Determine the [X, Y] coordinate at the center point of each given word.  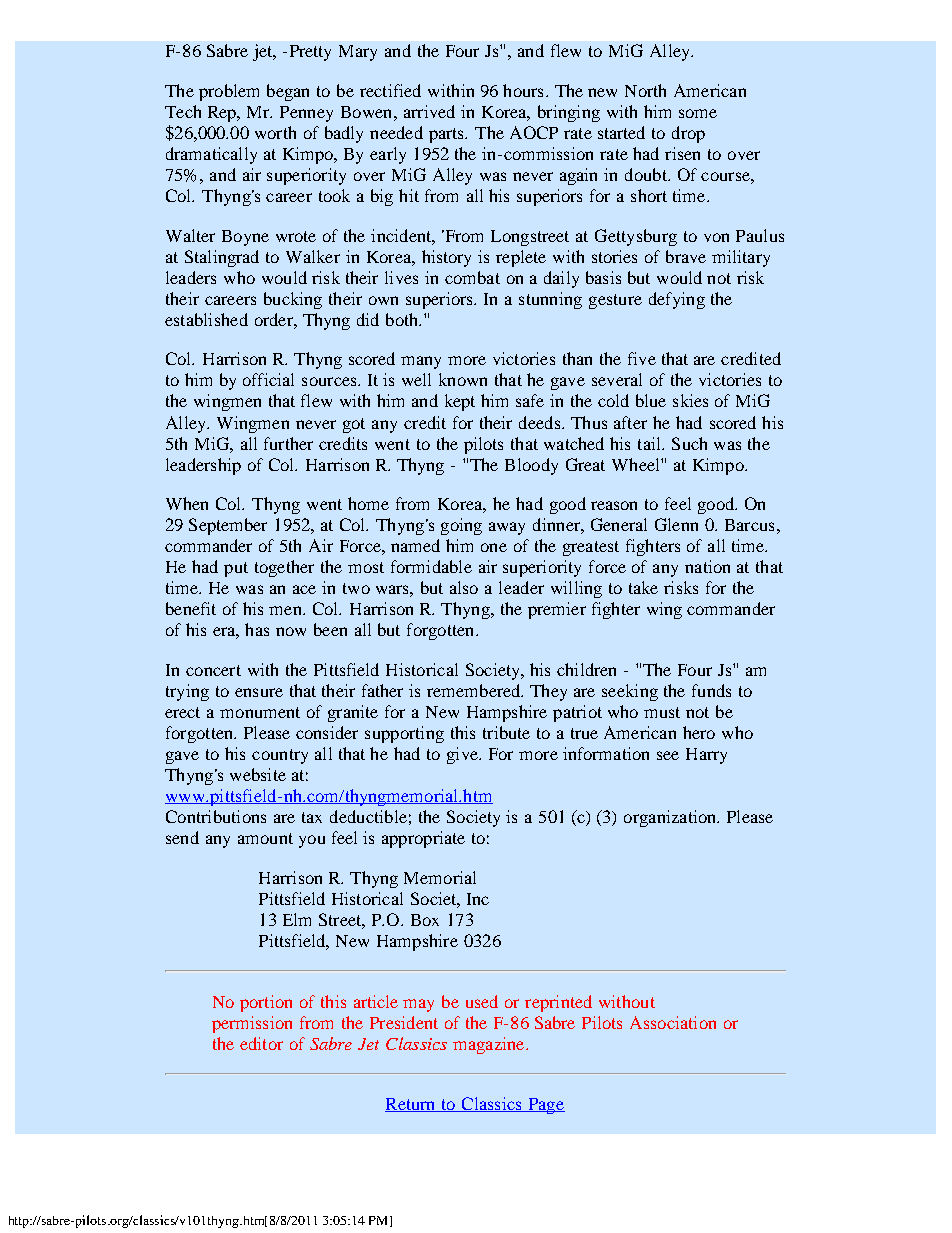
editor [261, 1043]
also [464, 587]
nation [707, 566]
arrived [429, 111]
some [698, 113]
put [236, 569]
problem [229, 92]
